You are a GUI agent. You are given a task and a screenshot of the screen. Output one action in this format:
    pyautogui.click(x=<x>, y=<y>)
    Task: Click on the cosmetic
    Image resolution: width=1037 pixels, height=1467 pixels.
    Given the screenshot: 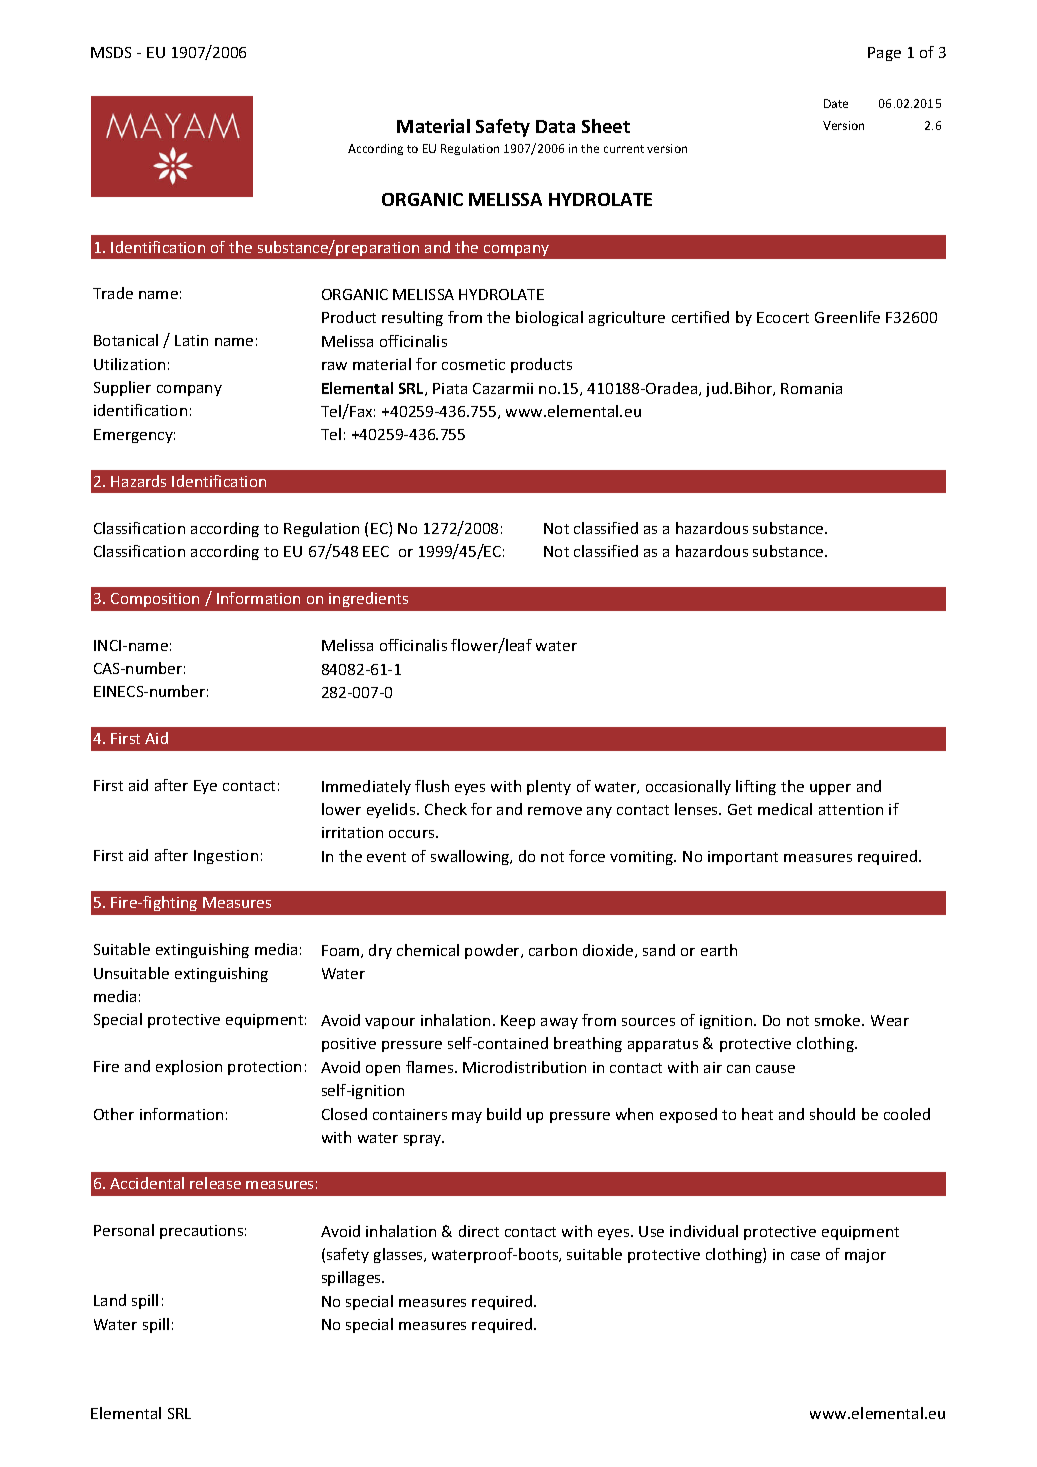 What is the action you would take?
    pyautogui.click(x=473, y=364)
